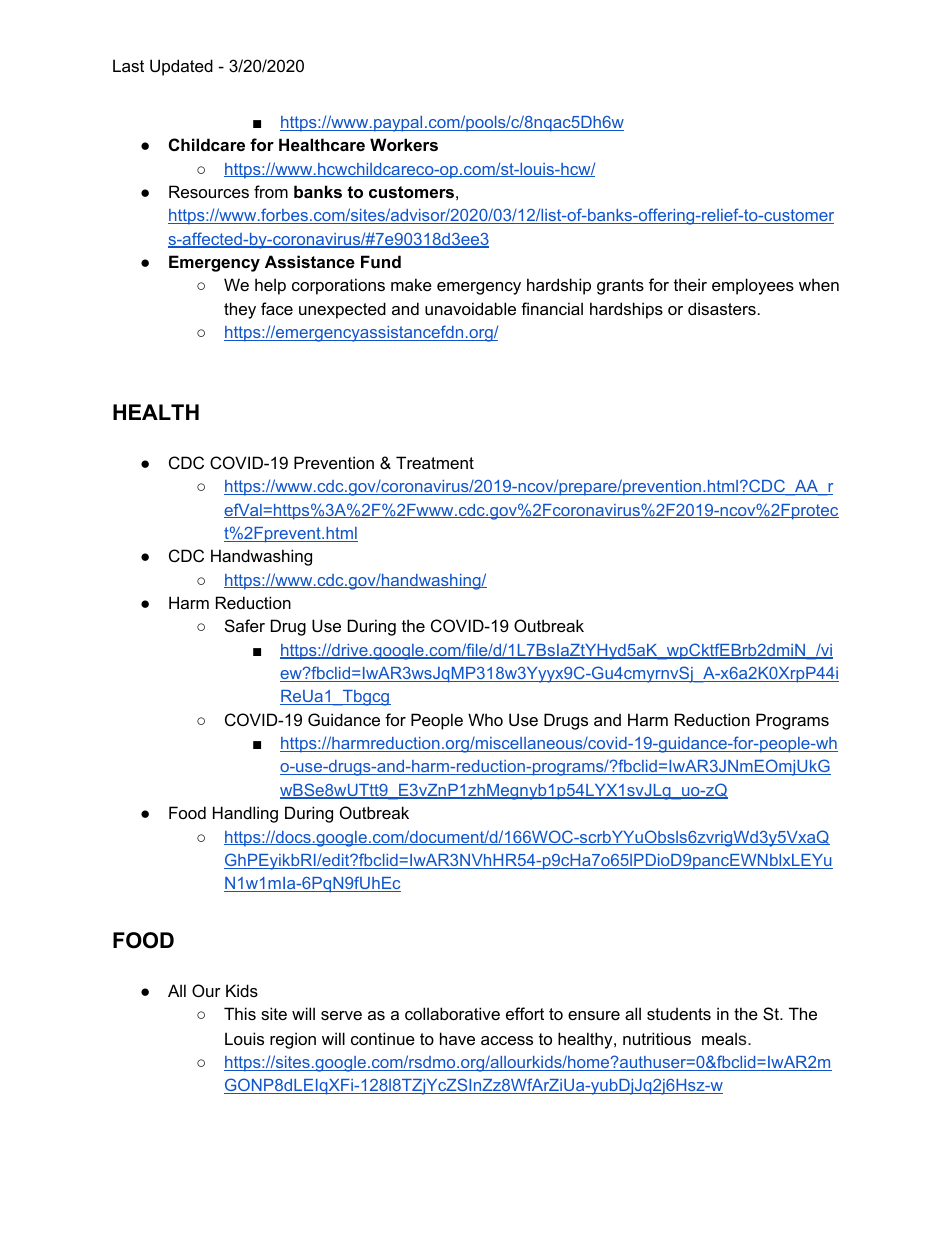  I want to click on Updated, so click(181, 67).
